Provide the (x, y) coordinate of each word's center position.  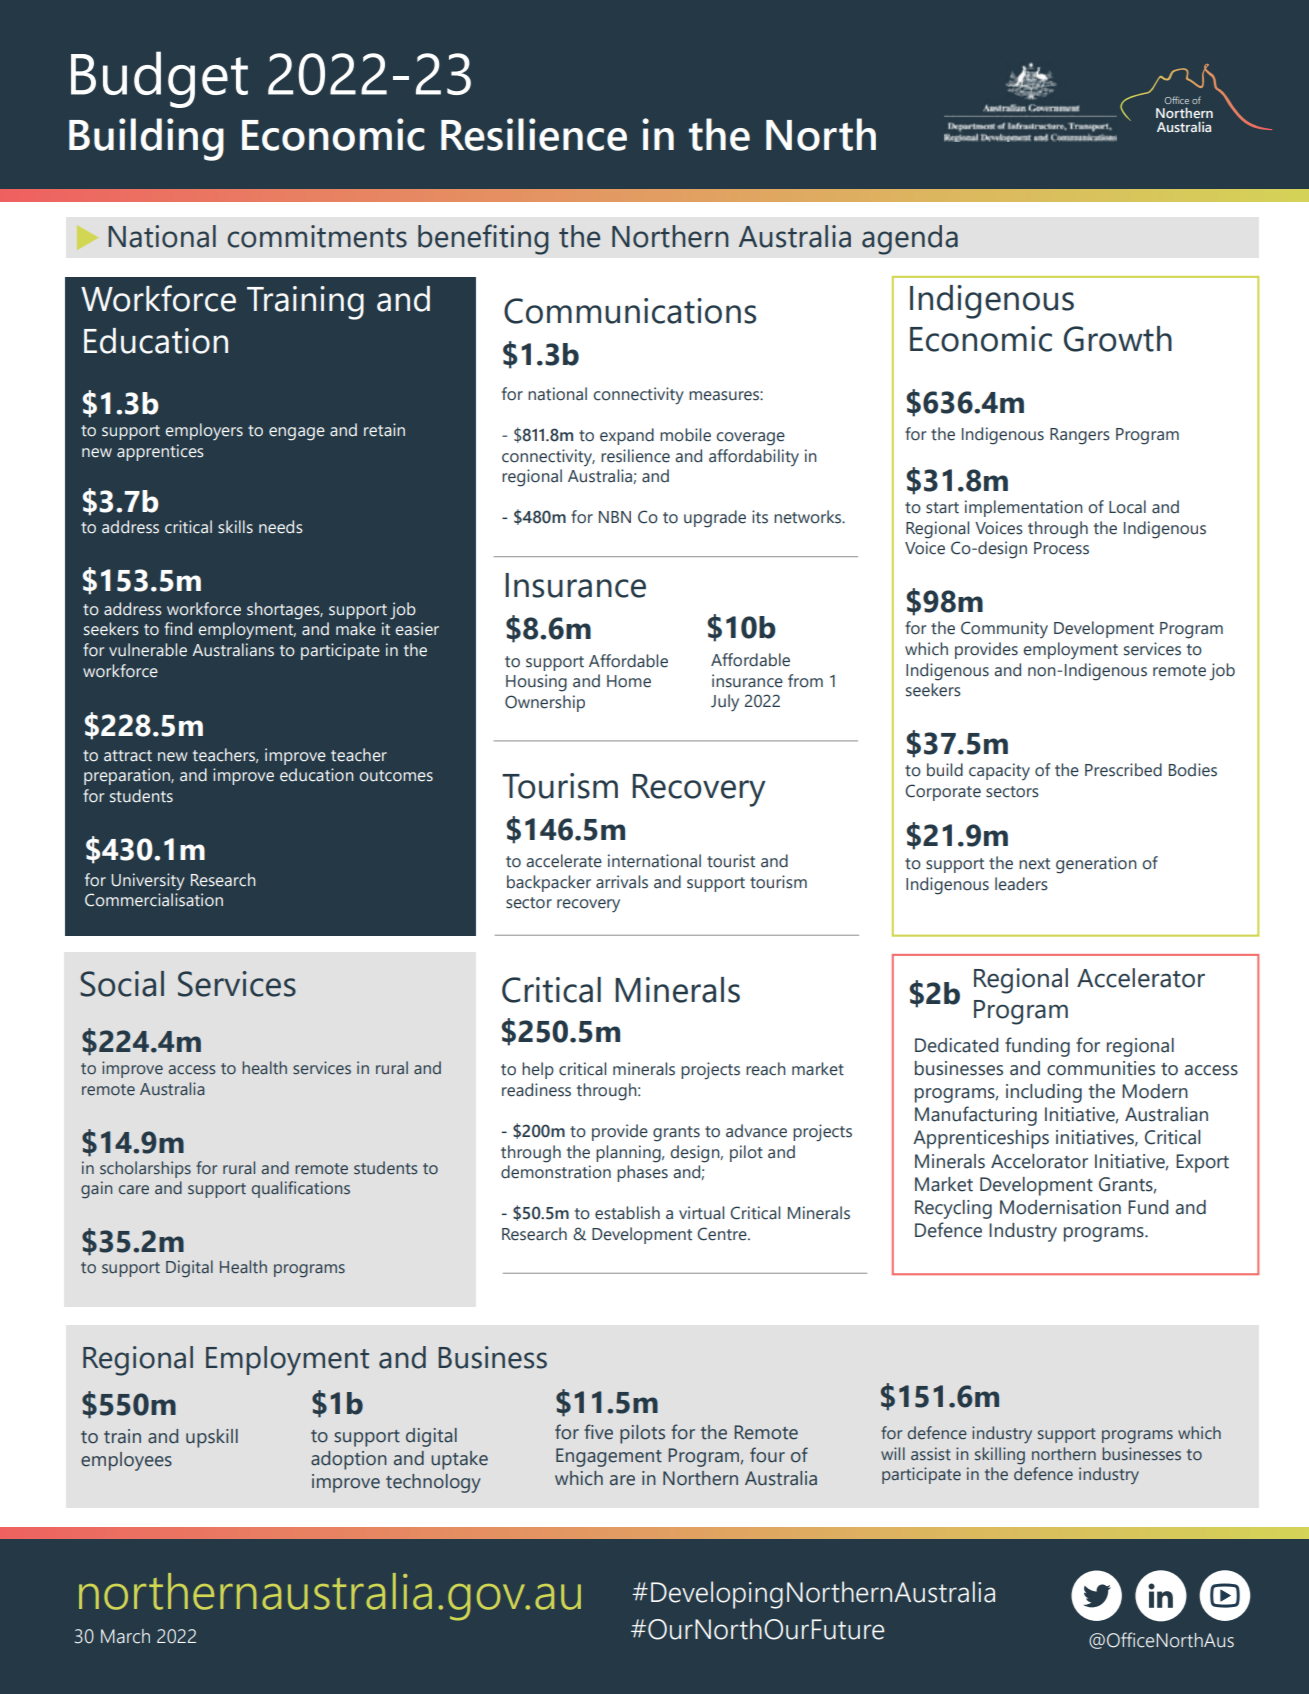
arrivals (622, 882)
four (767, 1455)
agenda (910, 240)
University (148, 882)
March (125, 1636)
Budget (159, 79)
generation (1096, 865)
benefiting (483, 239)
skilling (1000, 1456)
